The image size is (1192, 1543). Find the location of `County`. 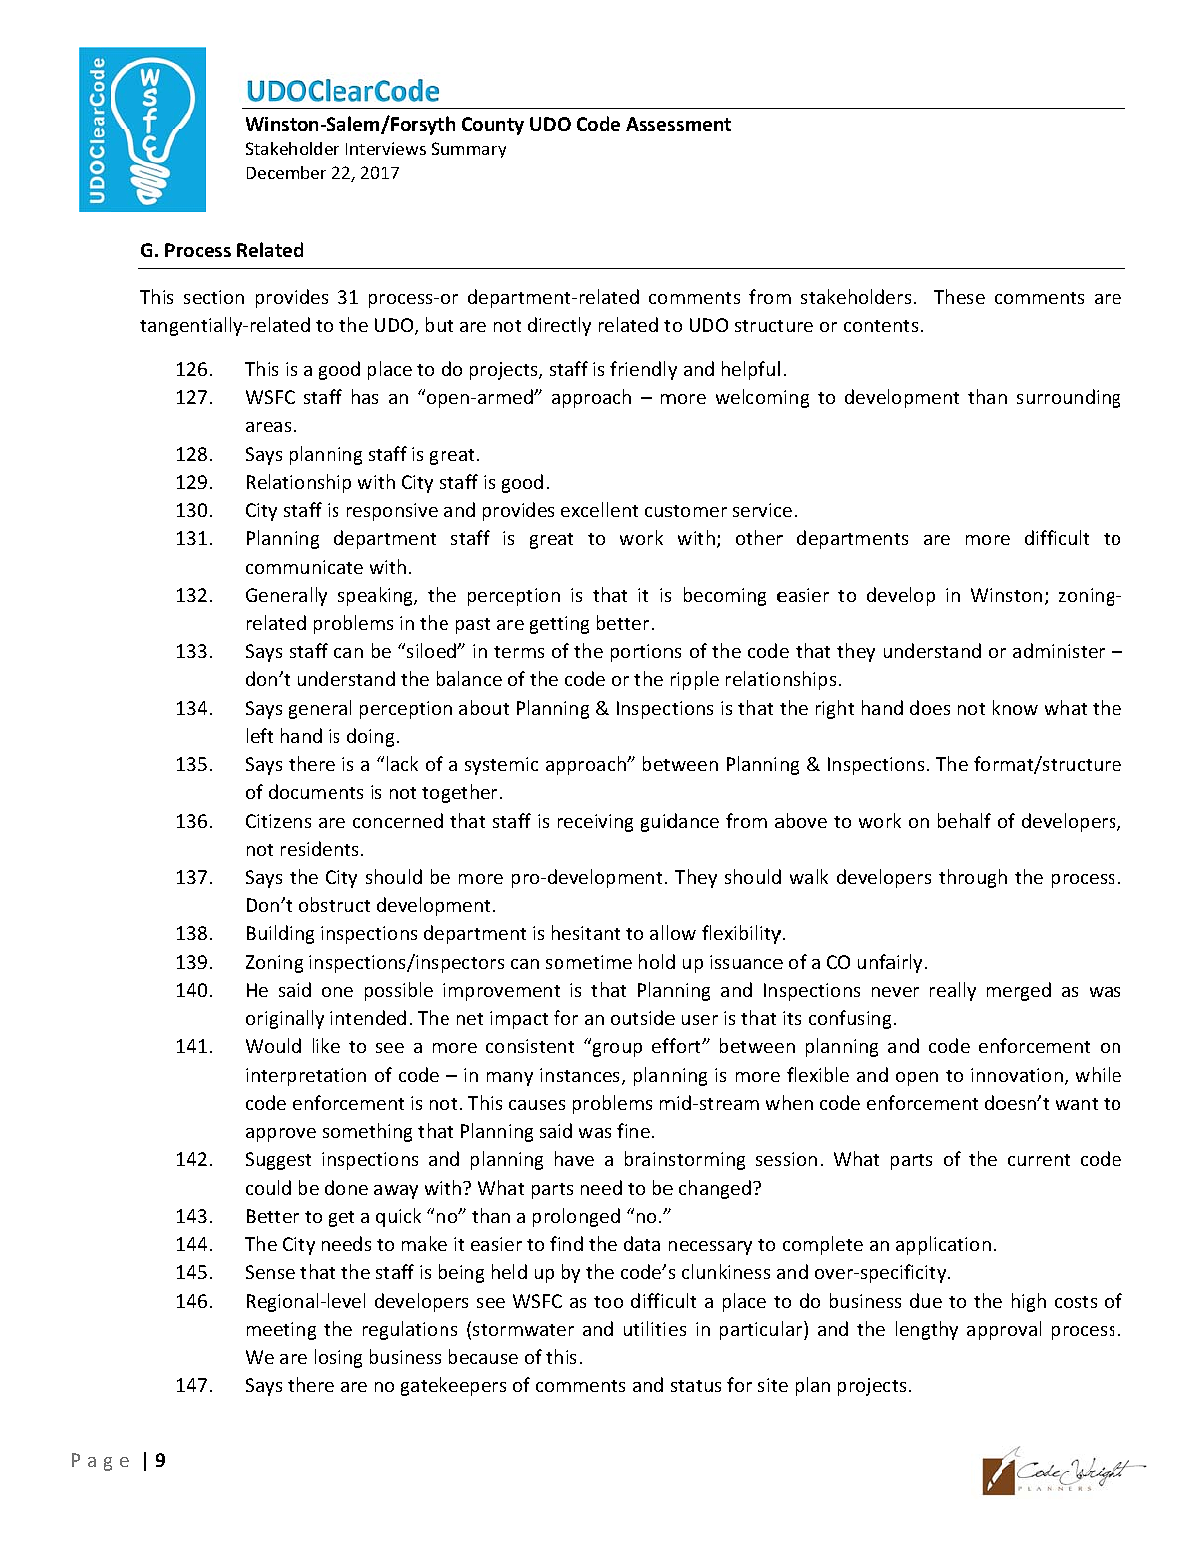

County is located at coordinates (493, 126).
